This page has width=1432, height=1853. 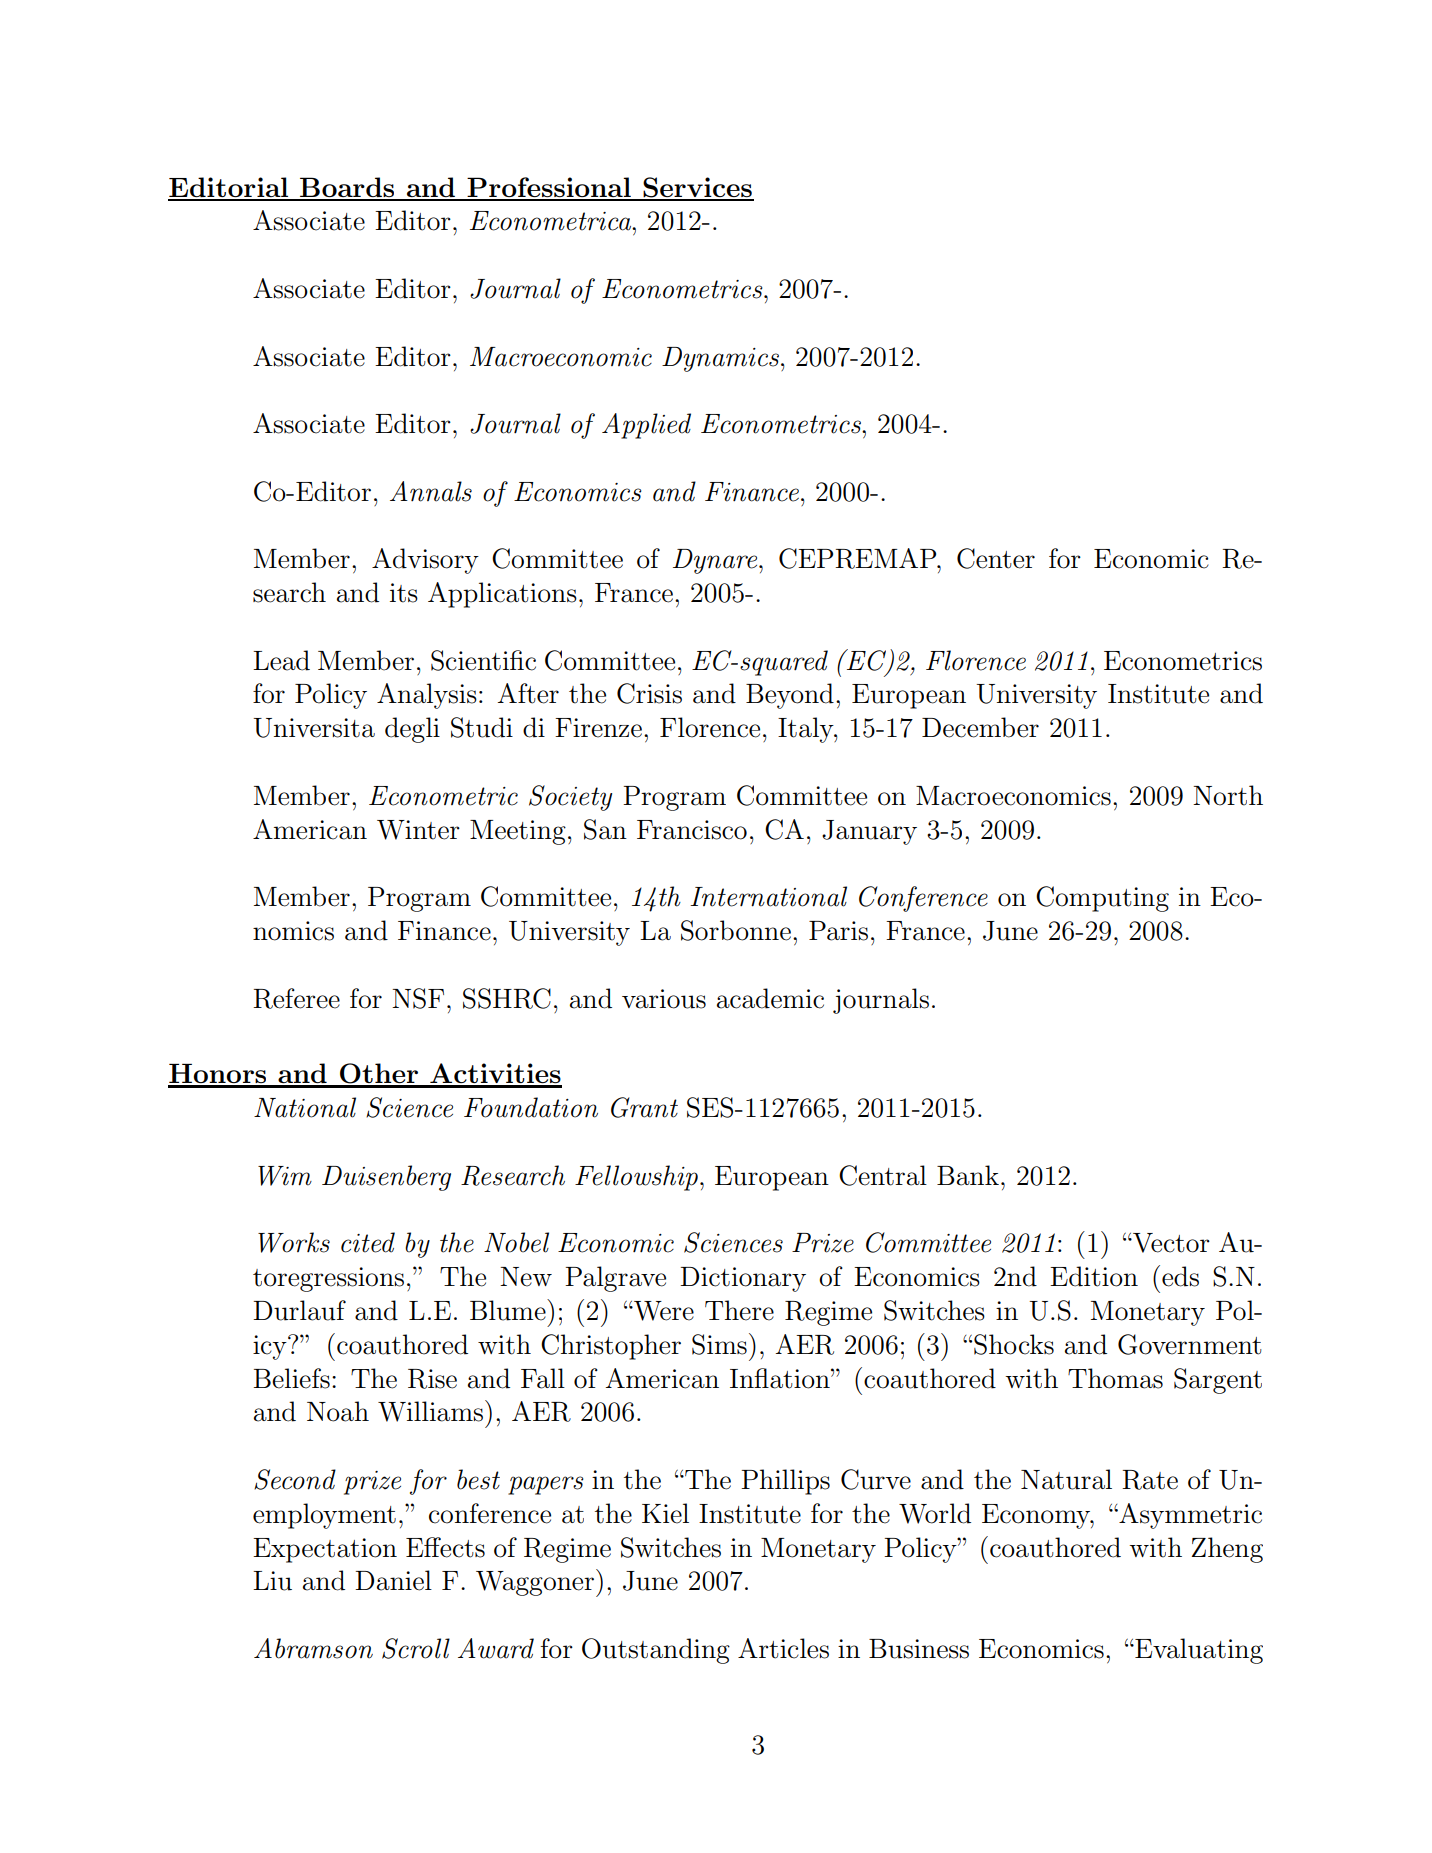 What do you see at coordinates (368, 1242) in the page?
I see `cited` at bounding box center [368, 1242].
